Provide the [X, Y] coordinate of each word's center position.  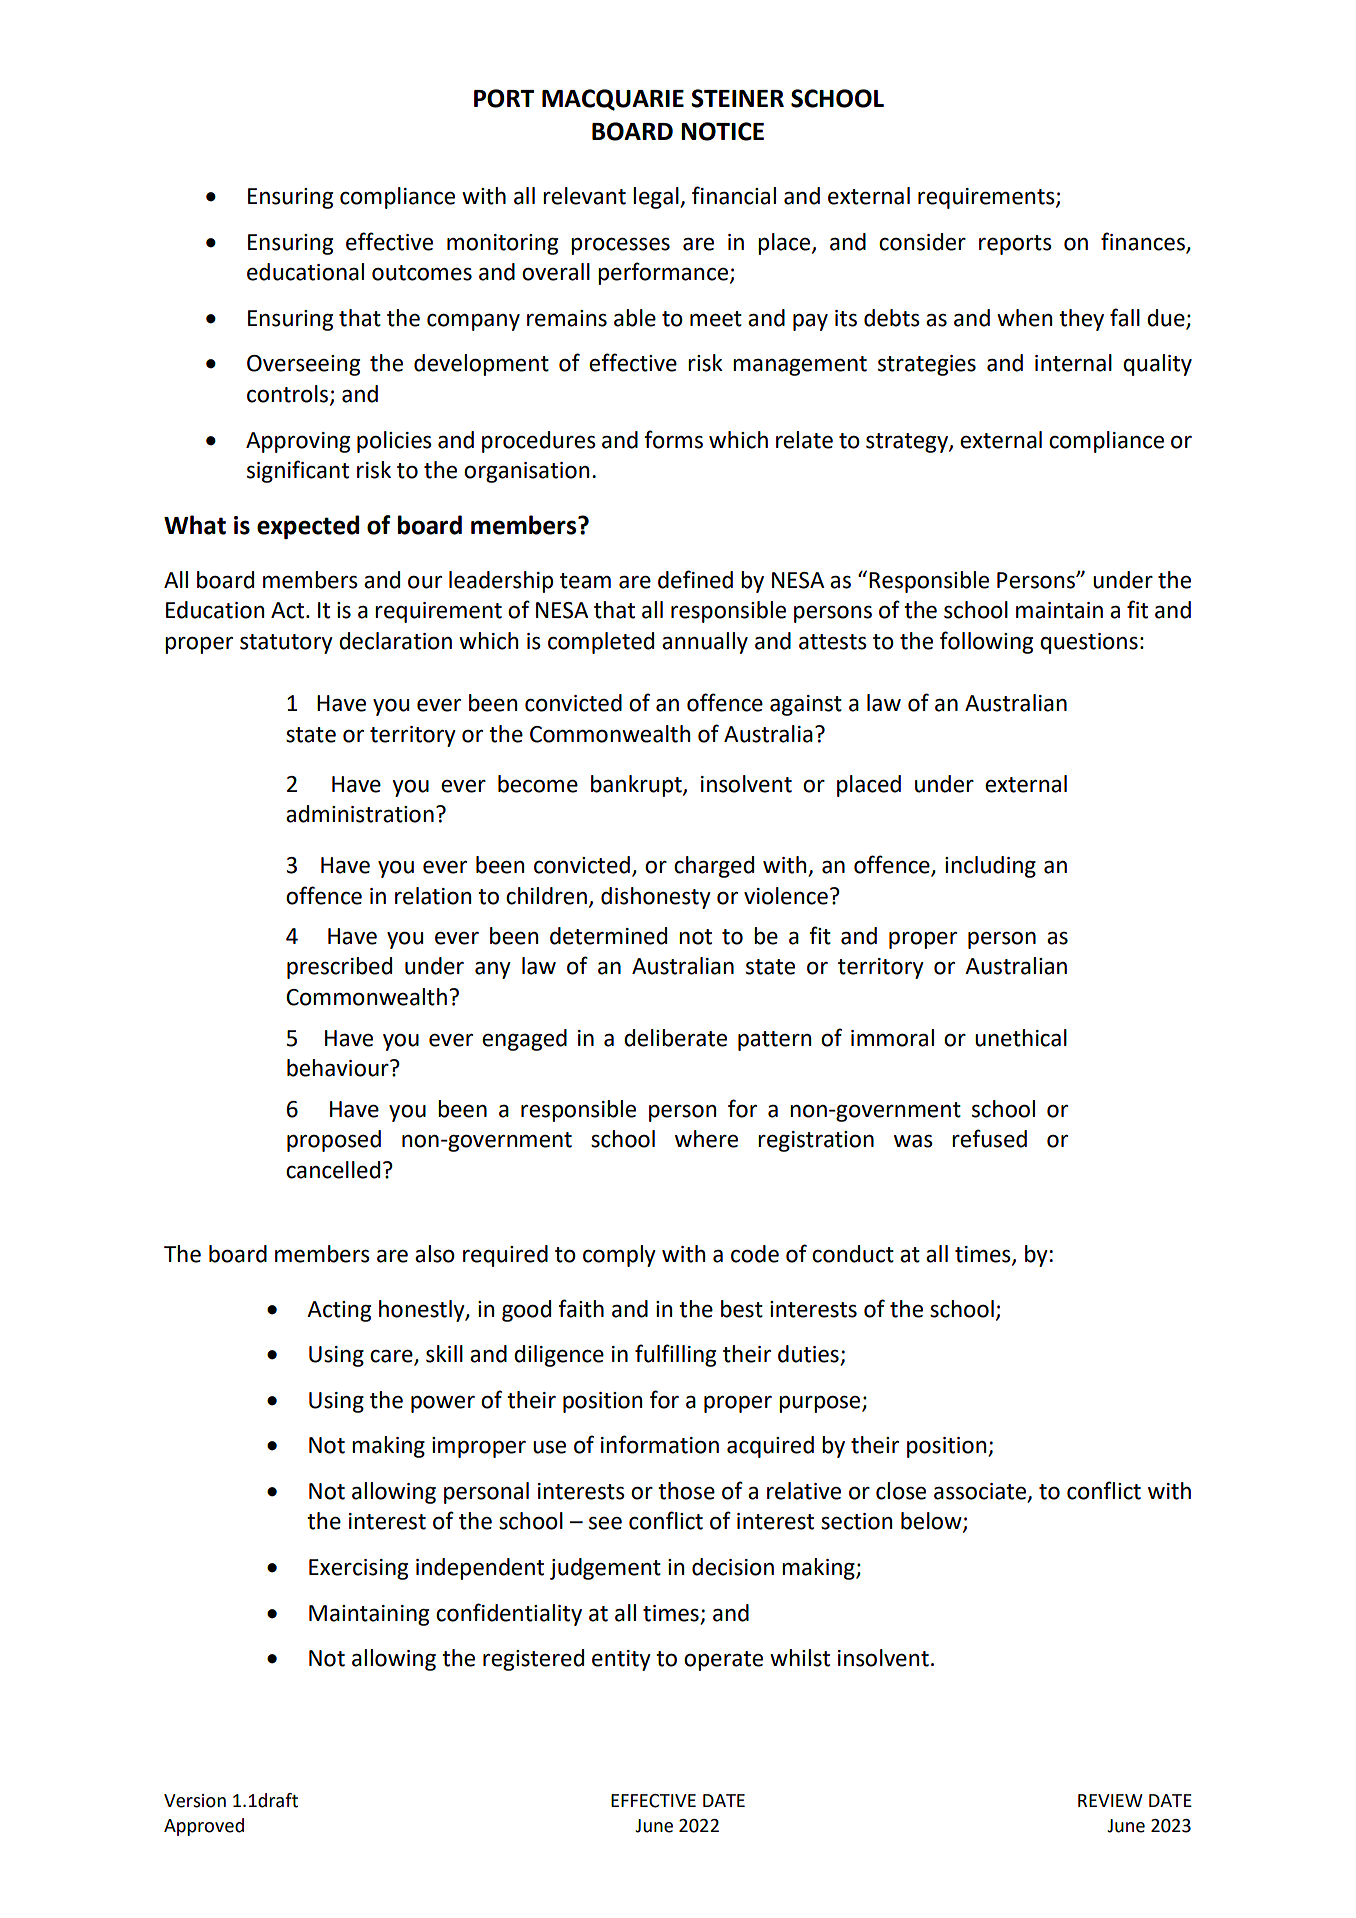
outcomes [422, 273]
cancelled [333, 1170]
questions [1089, 643]
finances [1143, 241]
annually [705, 643]
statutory [286, 644]
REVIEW [1110, 1800]
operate [723, 1661]
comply [619, 1256]
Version [195, 1801]
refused [989, 1138]
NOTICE [722, 131]
